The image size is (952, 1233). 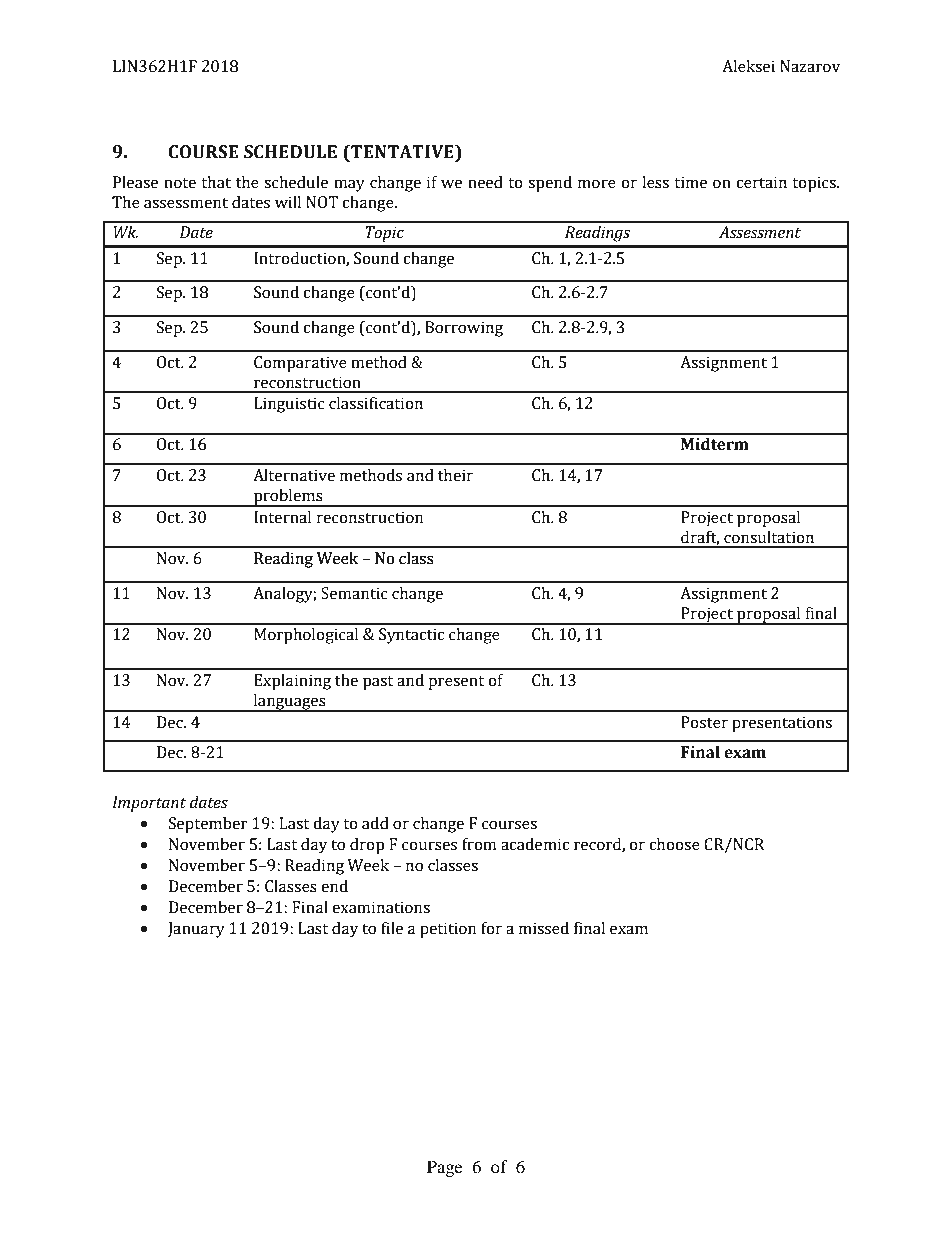 What do you see at coordinates (216, 182) in the image?
I see `that` at bounding box center [216, 182].
